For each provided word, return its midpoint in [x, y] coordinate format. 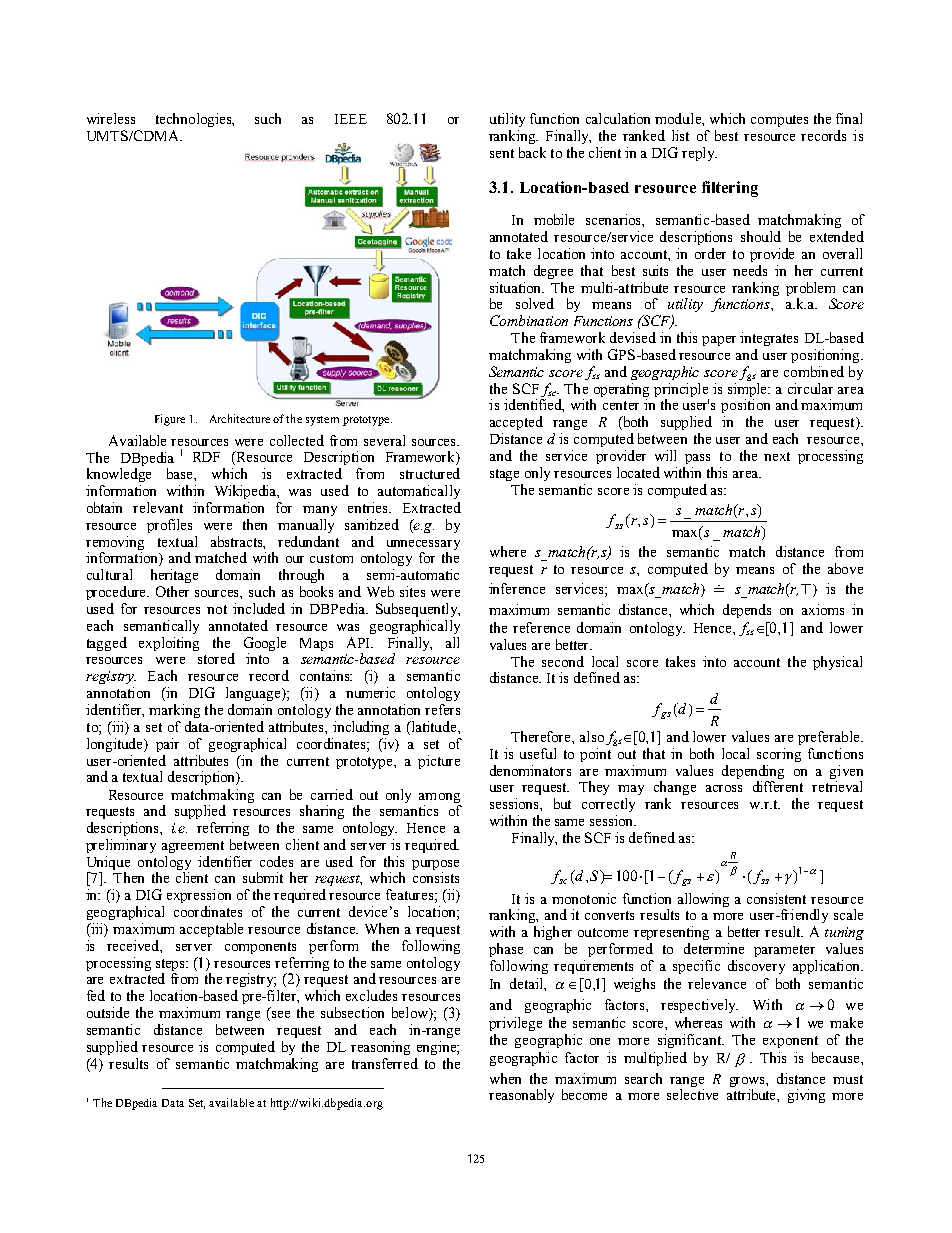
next [777, 456]
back [532, 152]
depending [753, 773]
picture [439, 762]
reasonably [521, 1096]
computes [779, 121]
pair [167, 745]
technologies [195, 120]
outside [108, 1012]
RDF [206, 457]
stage [504, 475]
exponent [790, 1042]
